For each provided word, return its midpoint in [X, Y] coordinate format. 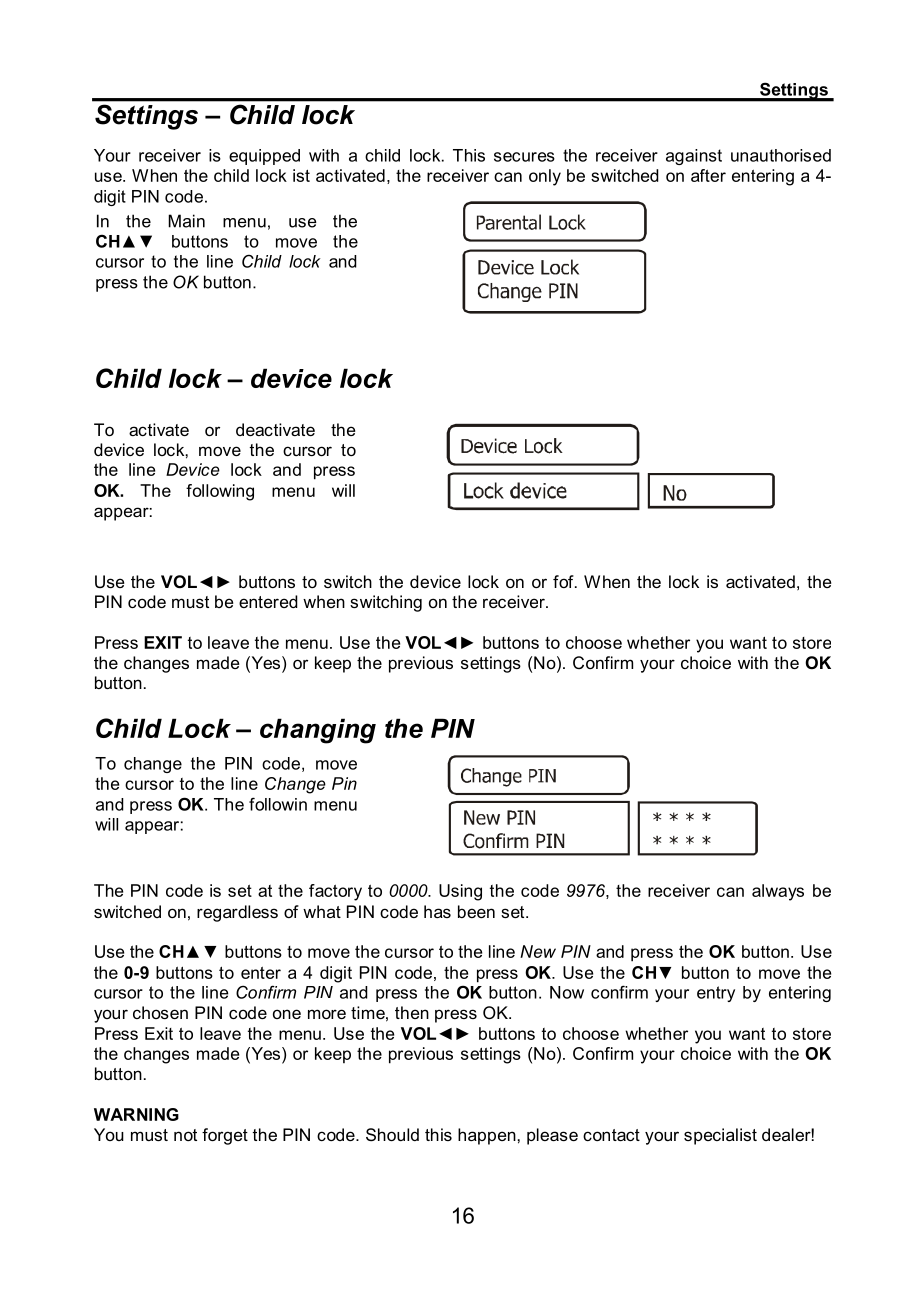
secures [524, 157]
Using [460, 892]
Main [186, 221]
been [476, 911]
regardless [237, 913]
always [778, 892]
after [708, 175]
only [545, 177]
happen [488, 1136]
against [694, 157]
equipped [264, 157]
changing [318, 731]
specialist [720, 1136]
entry [716, 994]
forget [225, 1136]
